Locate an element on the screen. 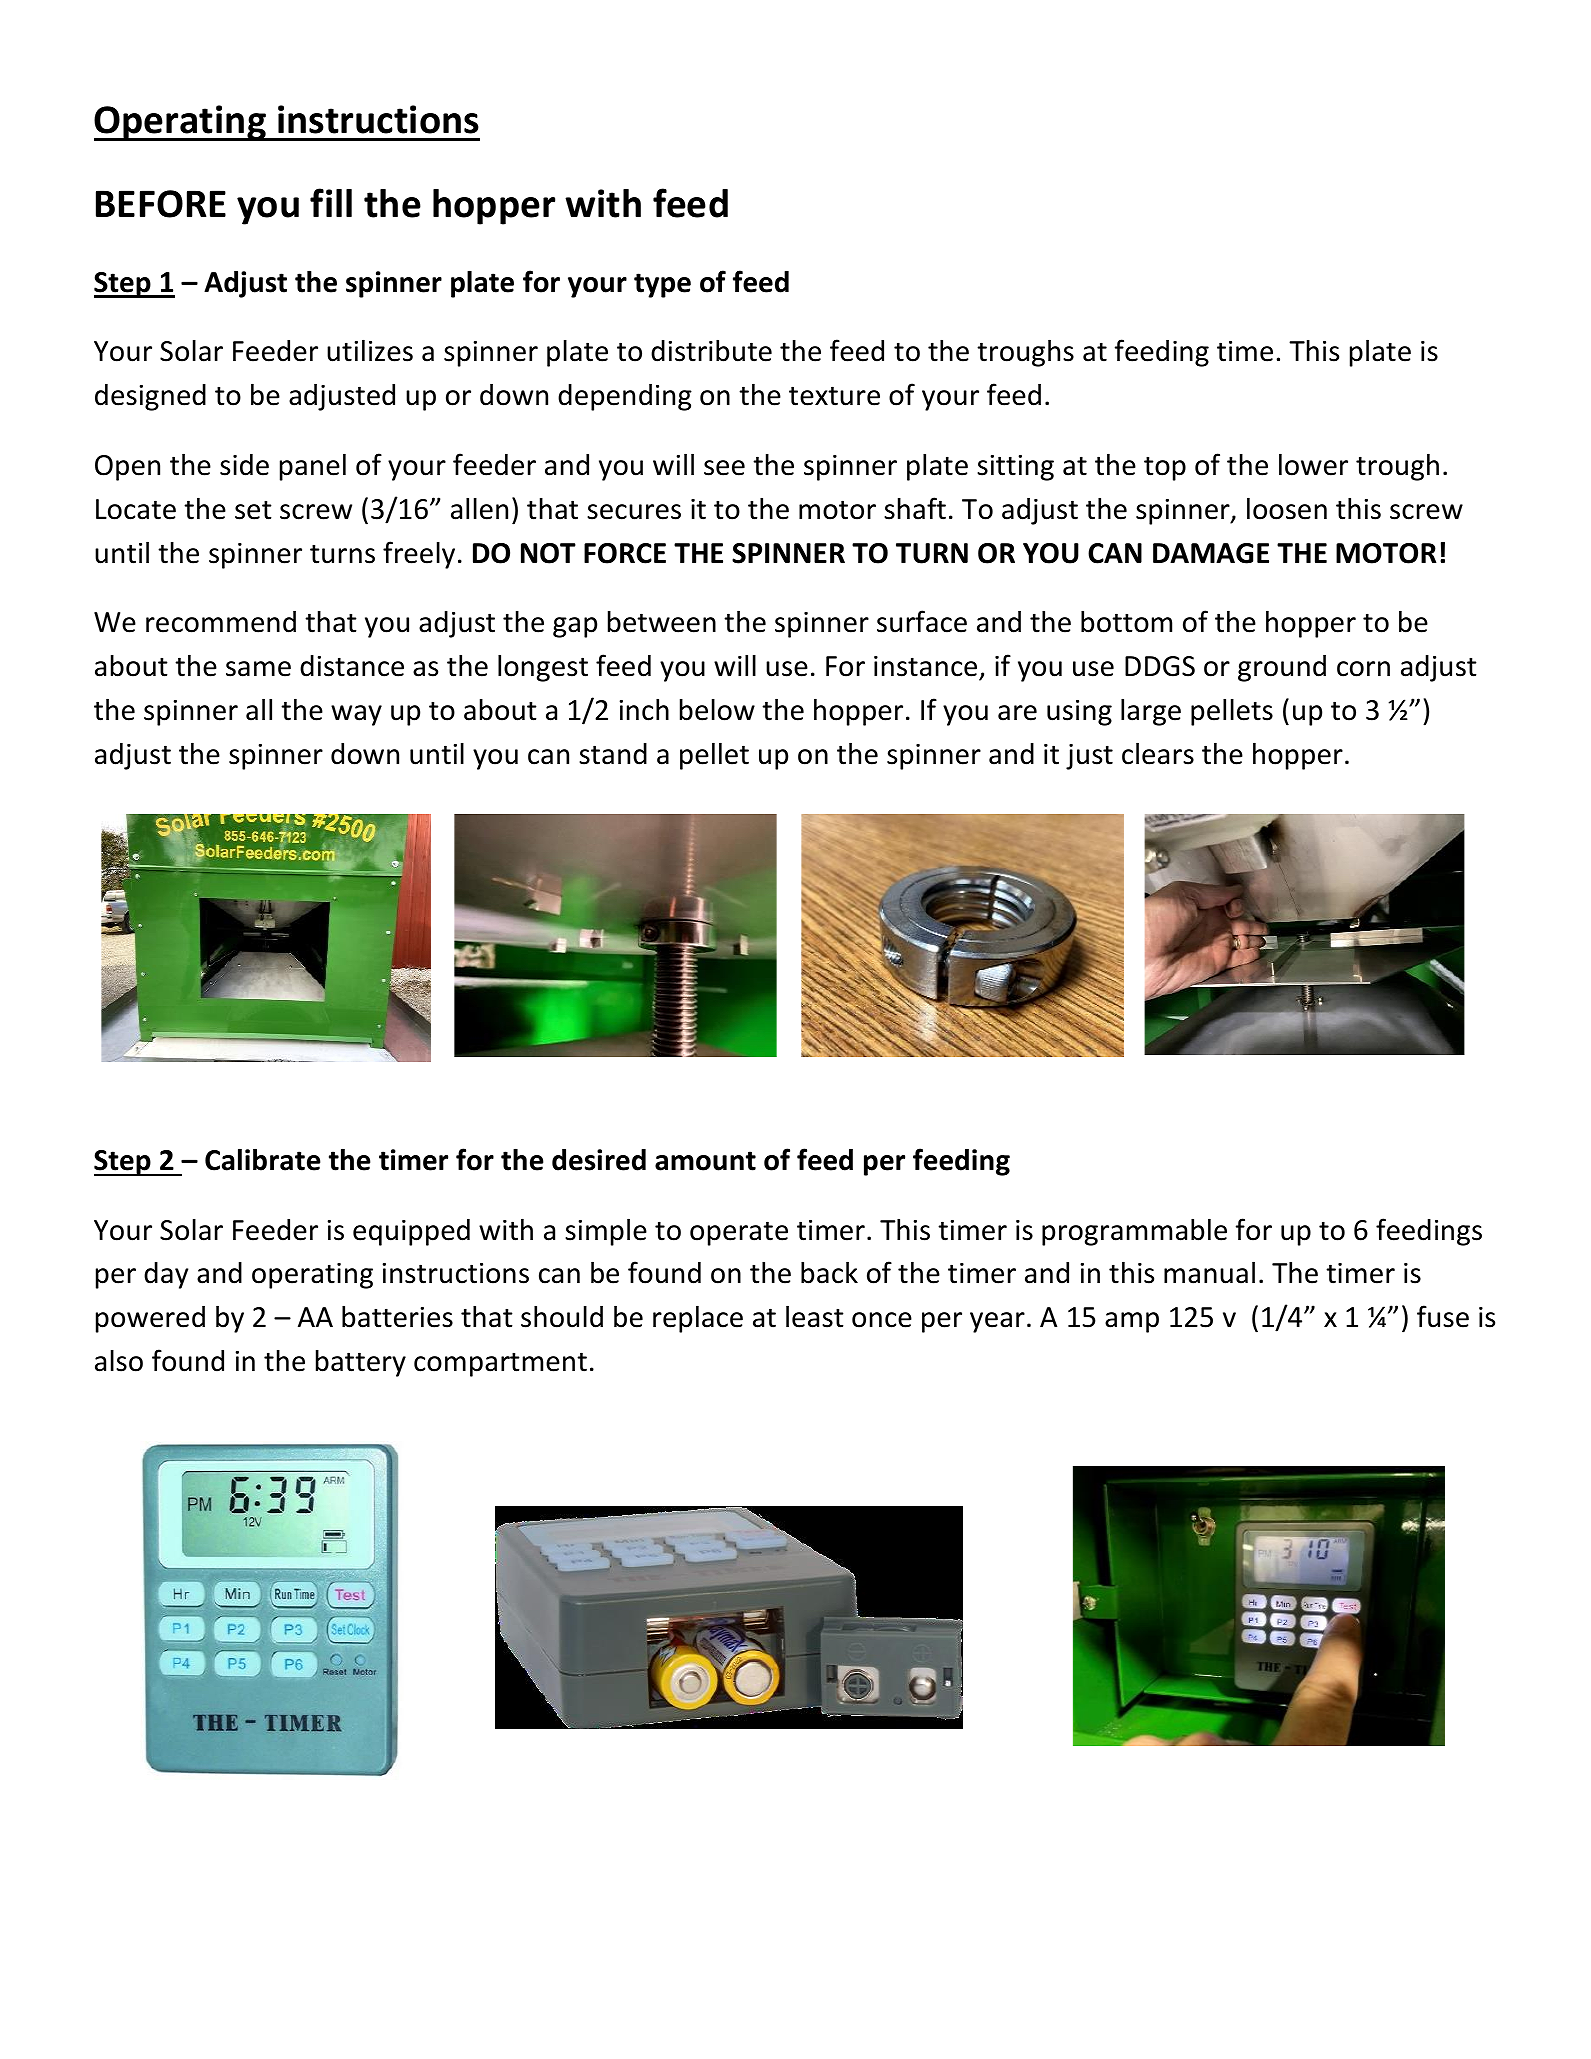 The width and height of the screenshot is (1591, 2059). clears is located at coordinates (1158, 753).
